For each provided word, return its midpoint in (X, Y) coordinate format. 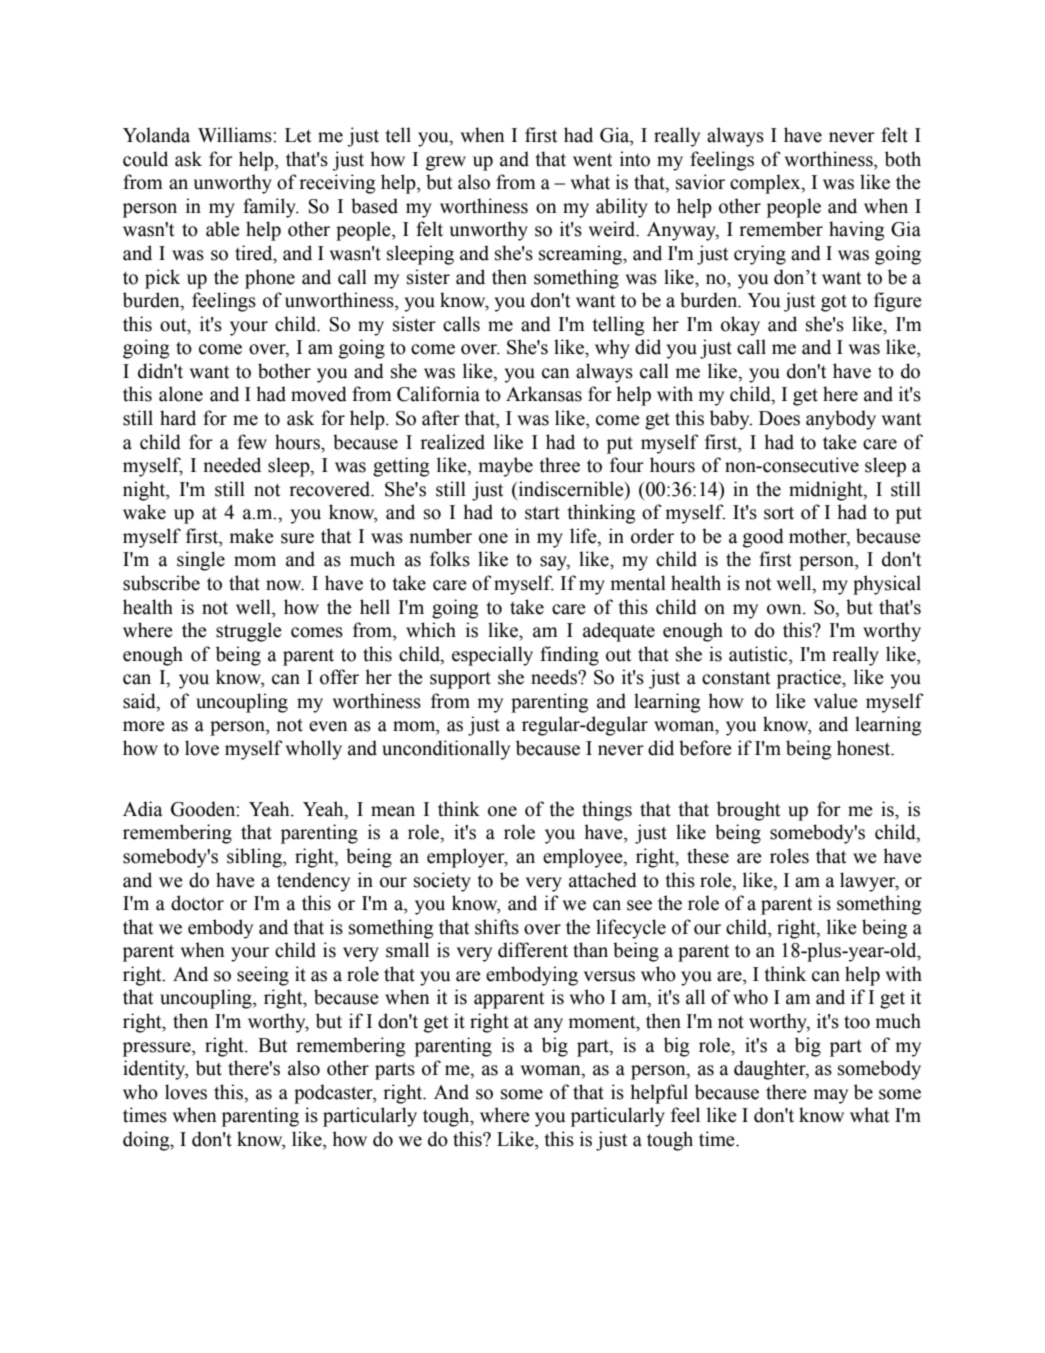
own (785, 609)
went (592, 160)
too (857, 1022)
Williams (236, 135)
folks (450, 559)
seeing (263, 976)
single (201, 561)
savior (700, 182)
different (533, 950)
